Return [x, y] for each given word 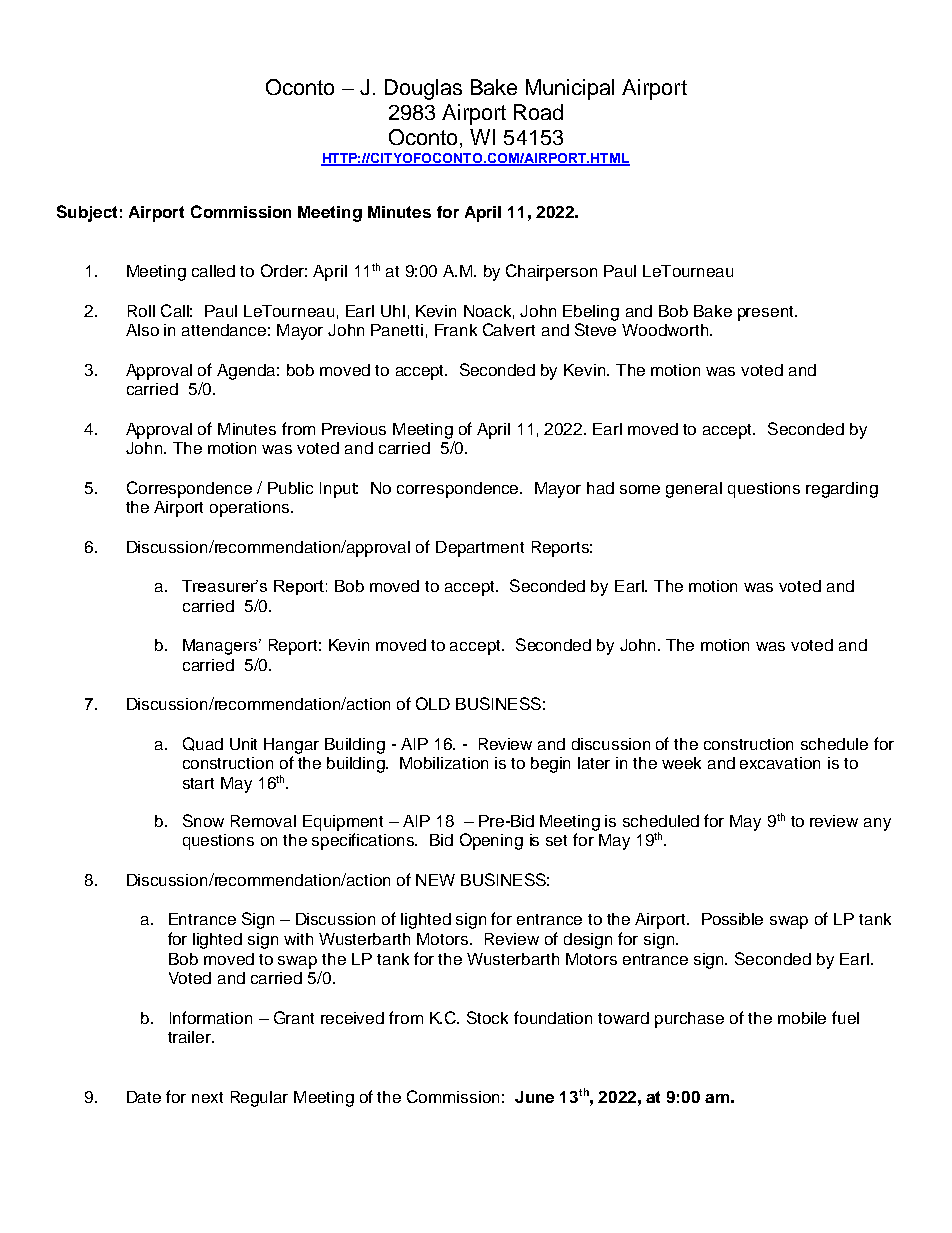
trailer [190, 1037]
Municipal [570, 89]
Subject [87, 213]
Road [538, 112]
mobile [802, 1018]
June [534, 1097]
